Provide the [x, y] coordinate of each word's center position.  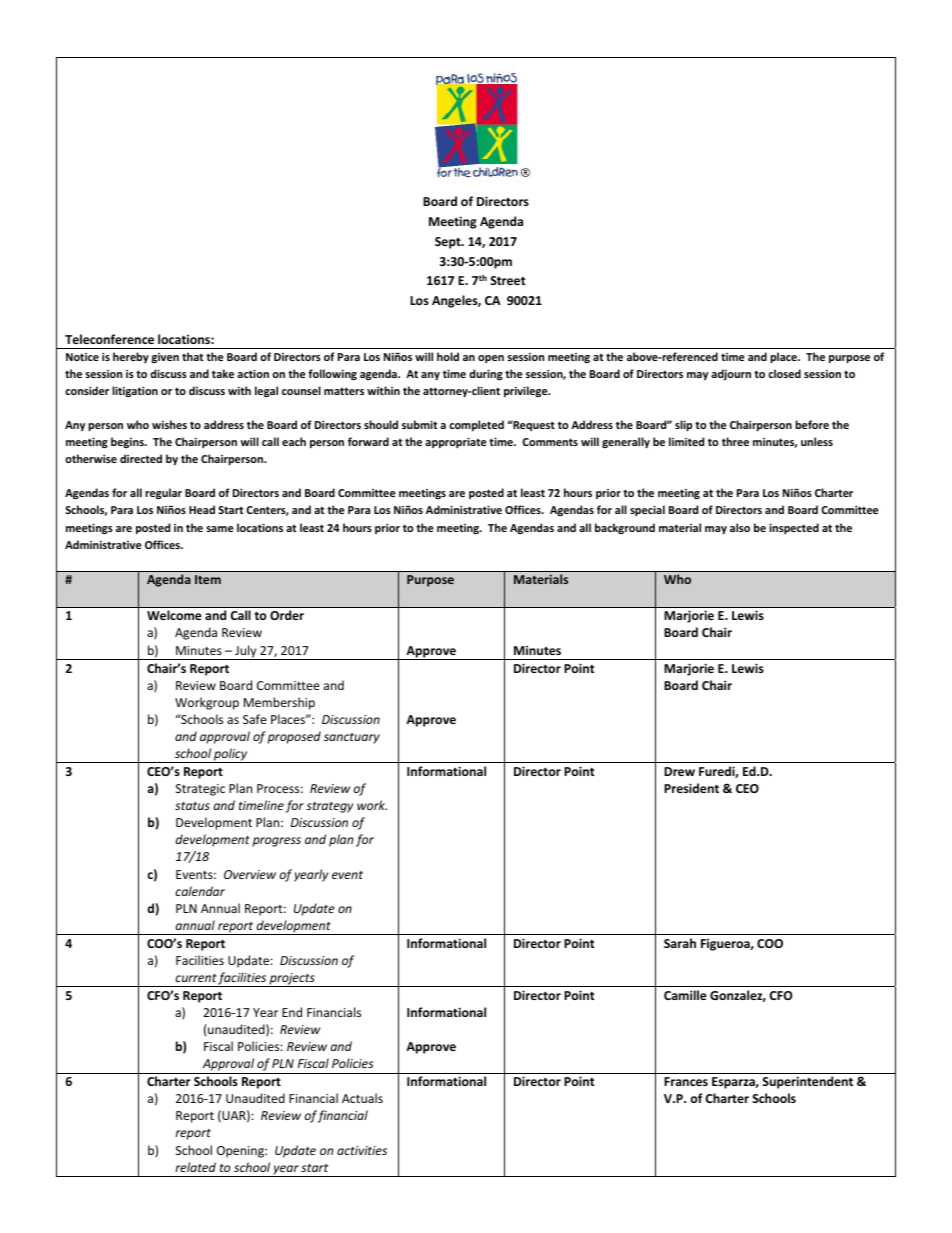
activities [362, 1150]
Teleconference [109, 339]
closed [784, 373]
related [195, 1167]
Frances [686, 1081]
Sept [449, 243]
